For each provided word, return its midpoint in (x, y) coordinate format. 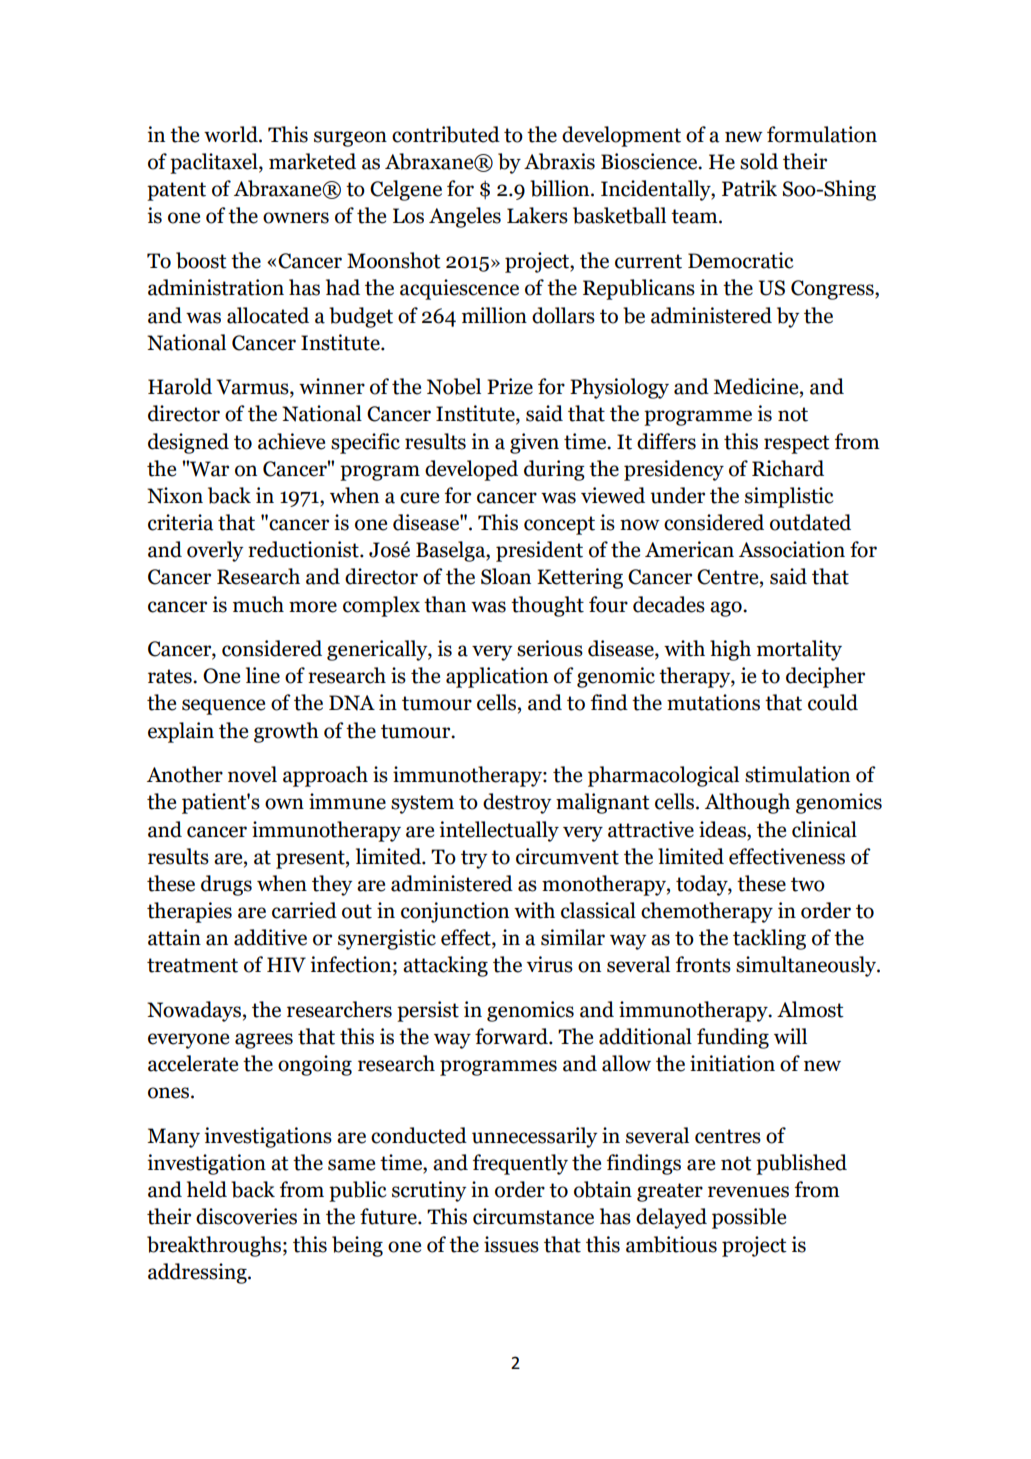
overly (215, 551)
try (474, 859)
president (539, 551)
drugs (226, 885)
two (808, 884)
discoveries (246, 1216)
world (232, 134)
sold (759, 161)
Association (792, 549)
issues (511, 1244)
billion (561, 188)
